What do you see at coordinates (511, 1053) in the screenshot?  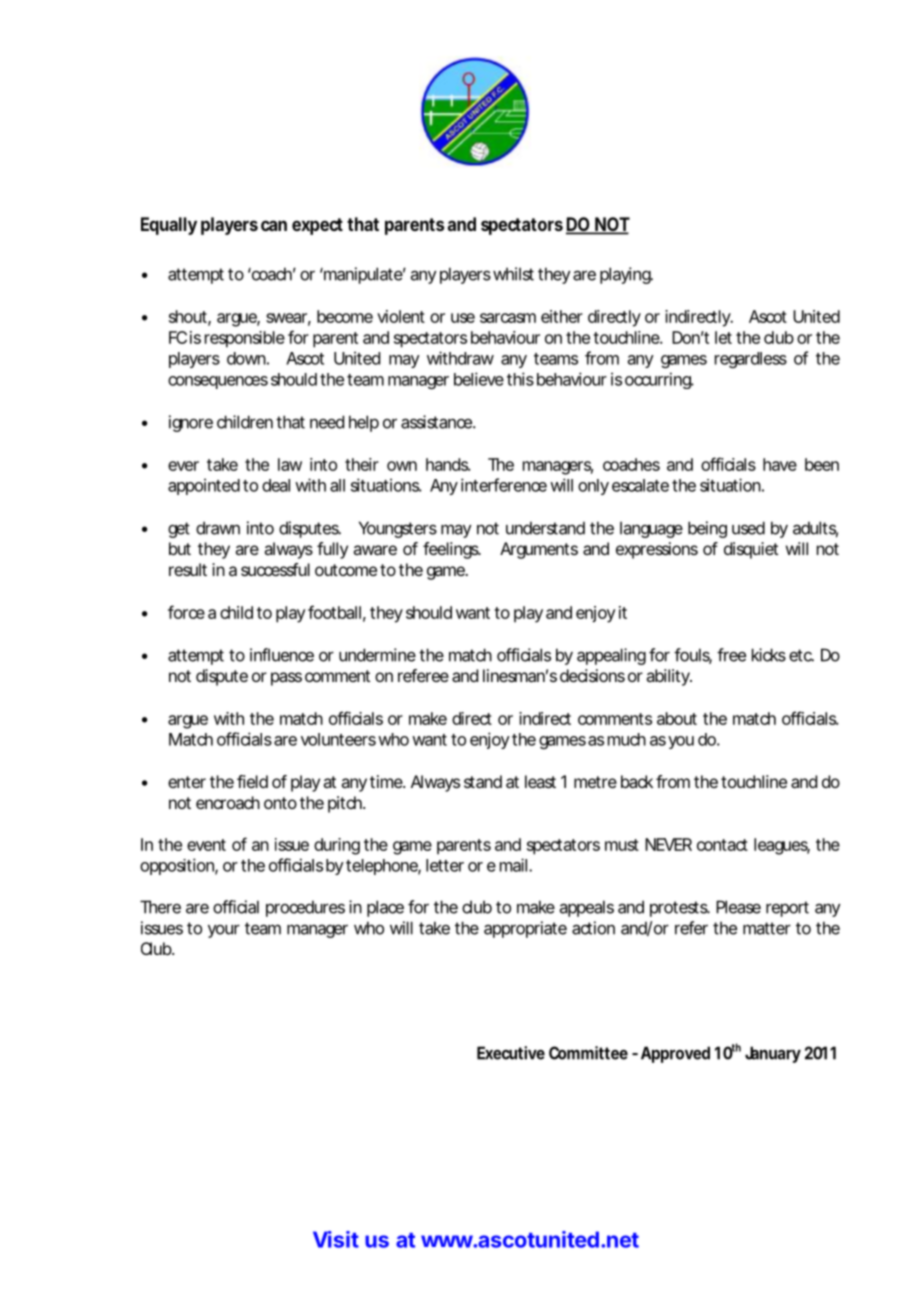 I see `Executive` at bounding box center [511, 1053].
